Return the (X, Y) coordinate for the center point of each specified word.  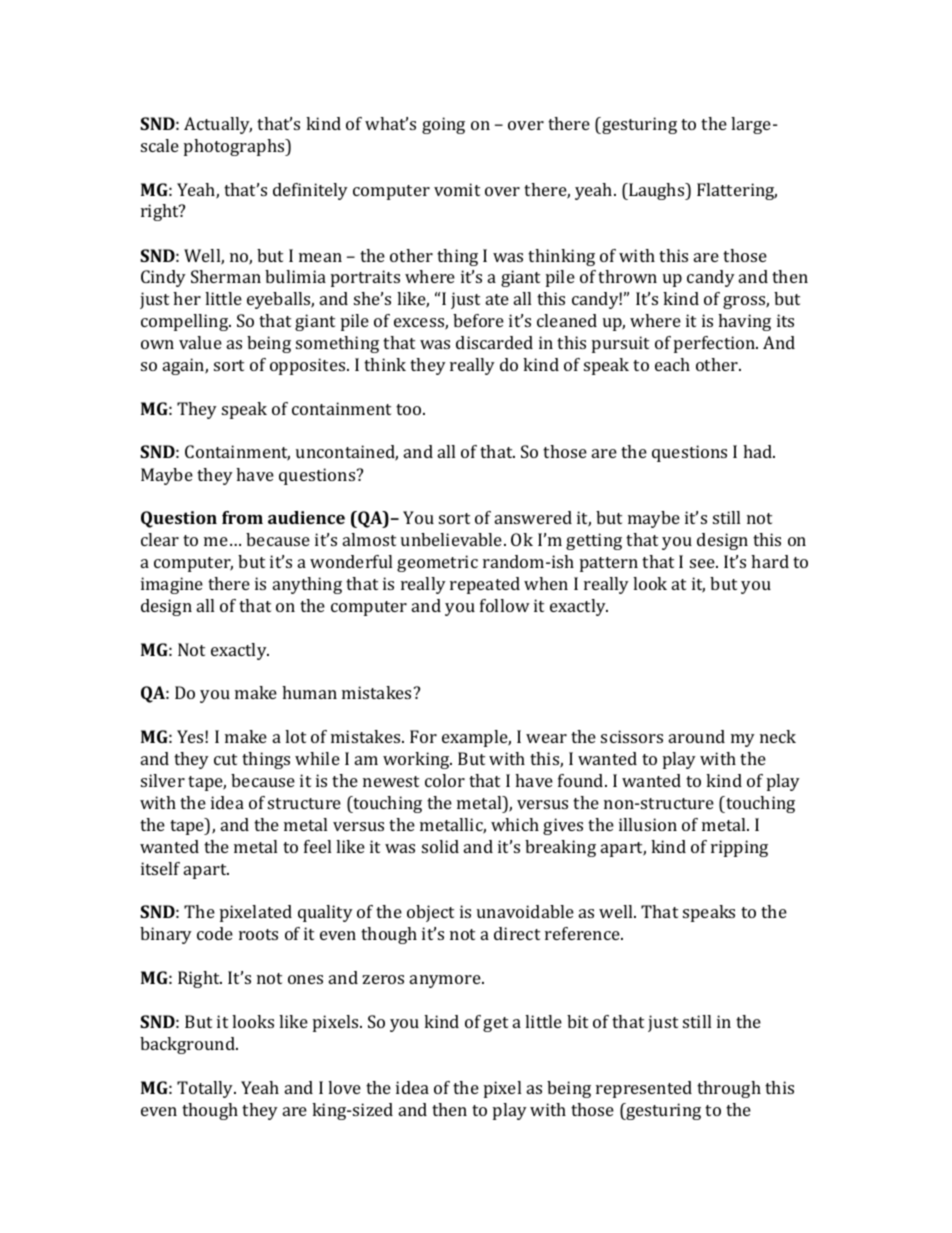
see (703, 563)
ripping (739, 848)
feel (317, 846)
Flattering (737, 191)
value (200, 342)
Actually (218, 125)
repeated (485, 585)
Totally (206, 1089)
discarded (494, 342)
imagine (172, 585)
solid (440, 846)
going (443, 125)
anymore (446, 981)
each (672, 364)
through (729, 1089)
